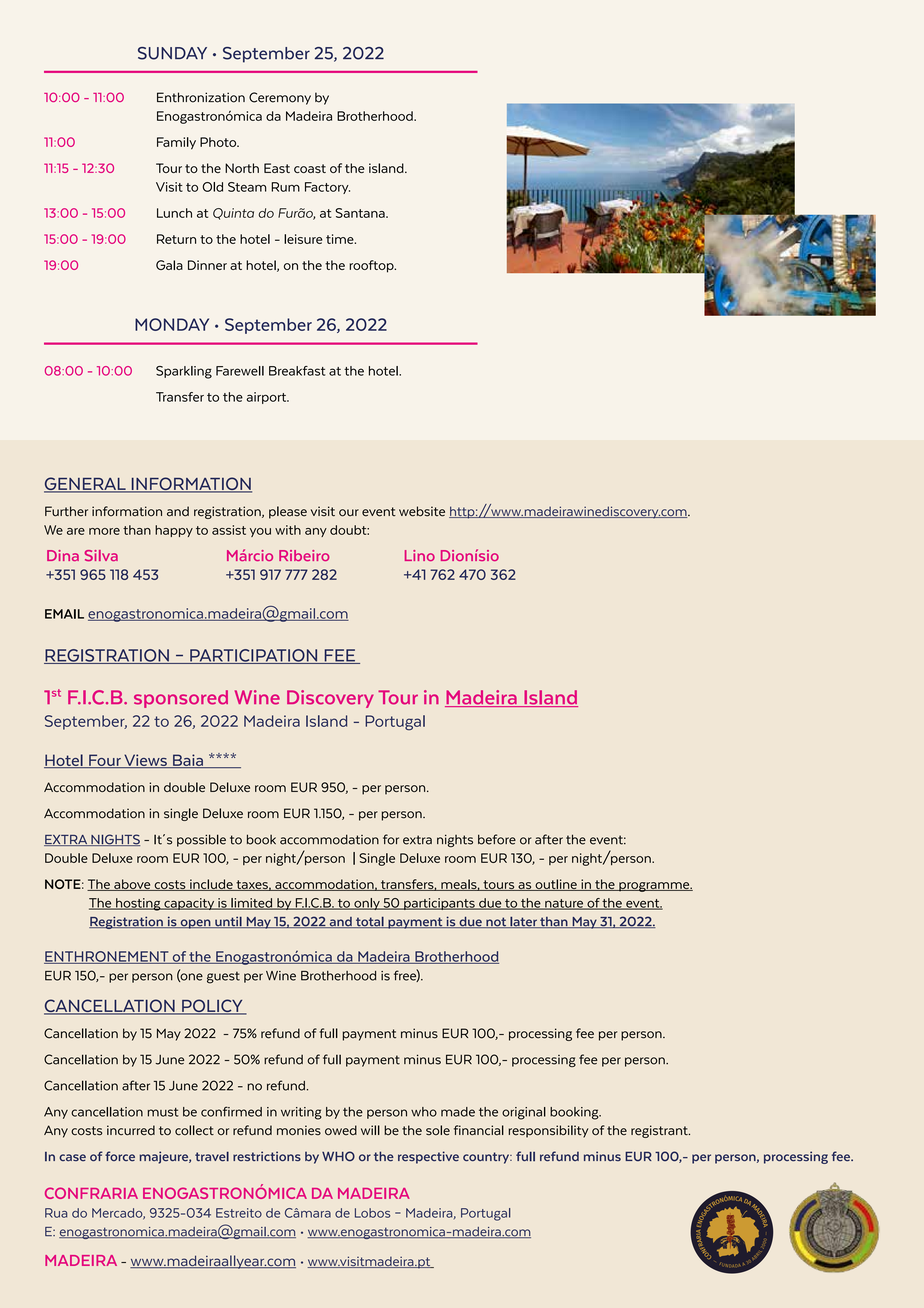 This page has height=1308, width=924. Describe the element at coordinates (361, 213) in the page. I see `Santana` at that location.
